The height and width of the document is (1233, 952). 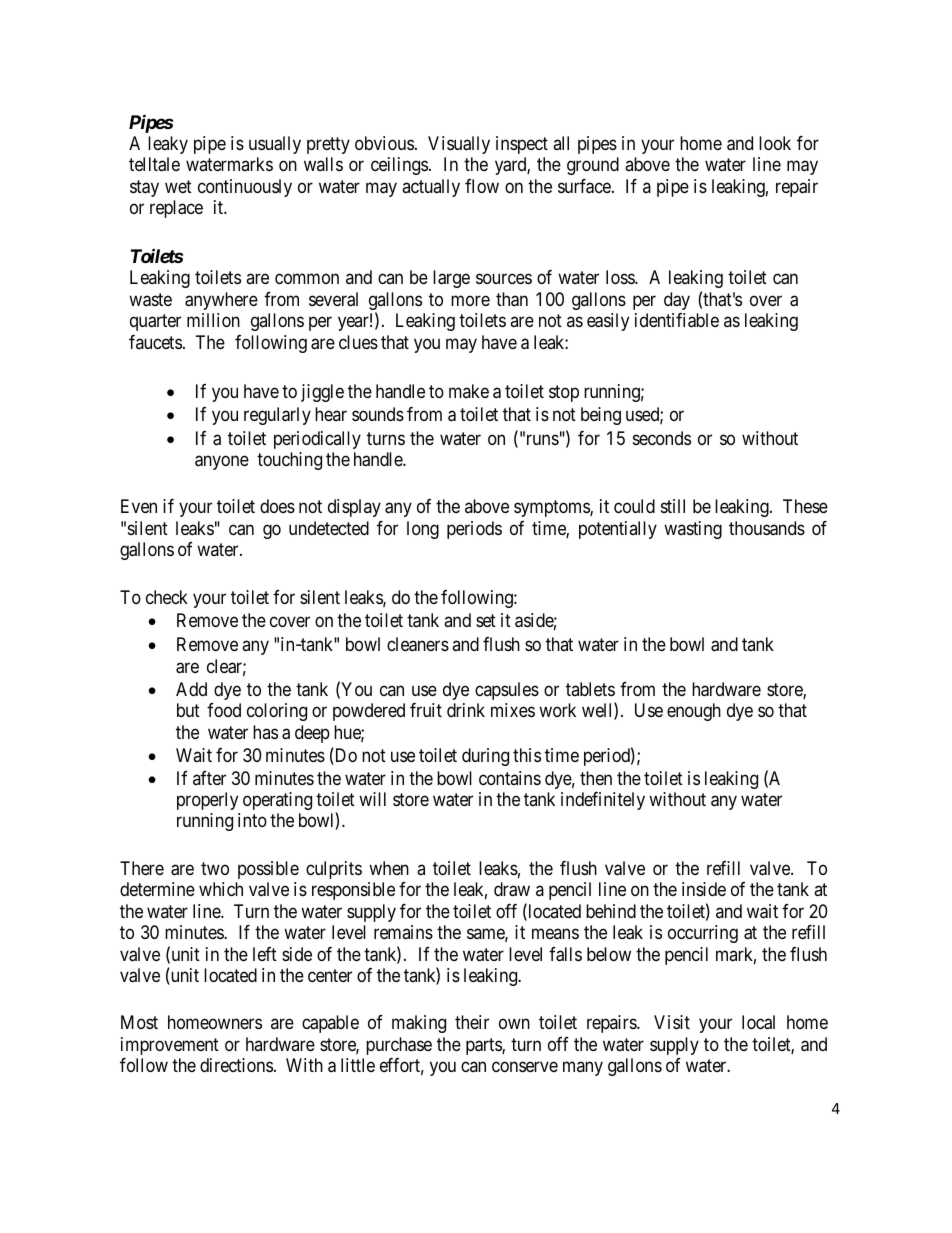 I want to click on parts, so click(x=484, y=1046).
